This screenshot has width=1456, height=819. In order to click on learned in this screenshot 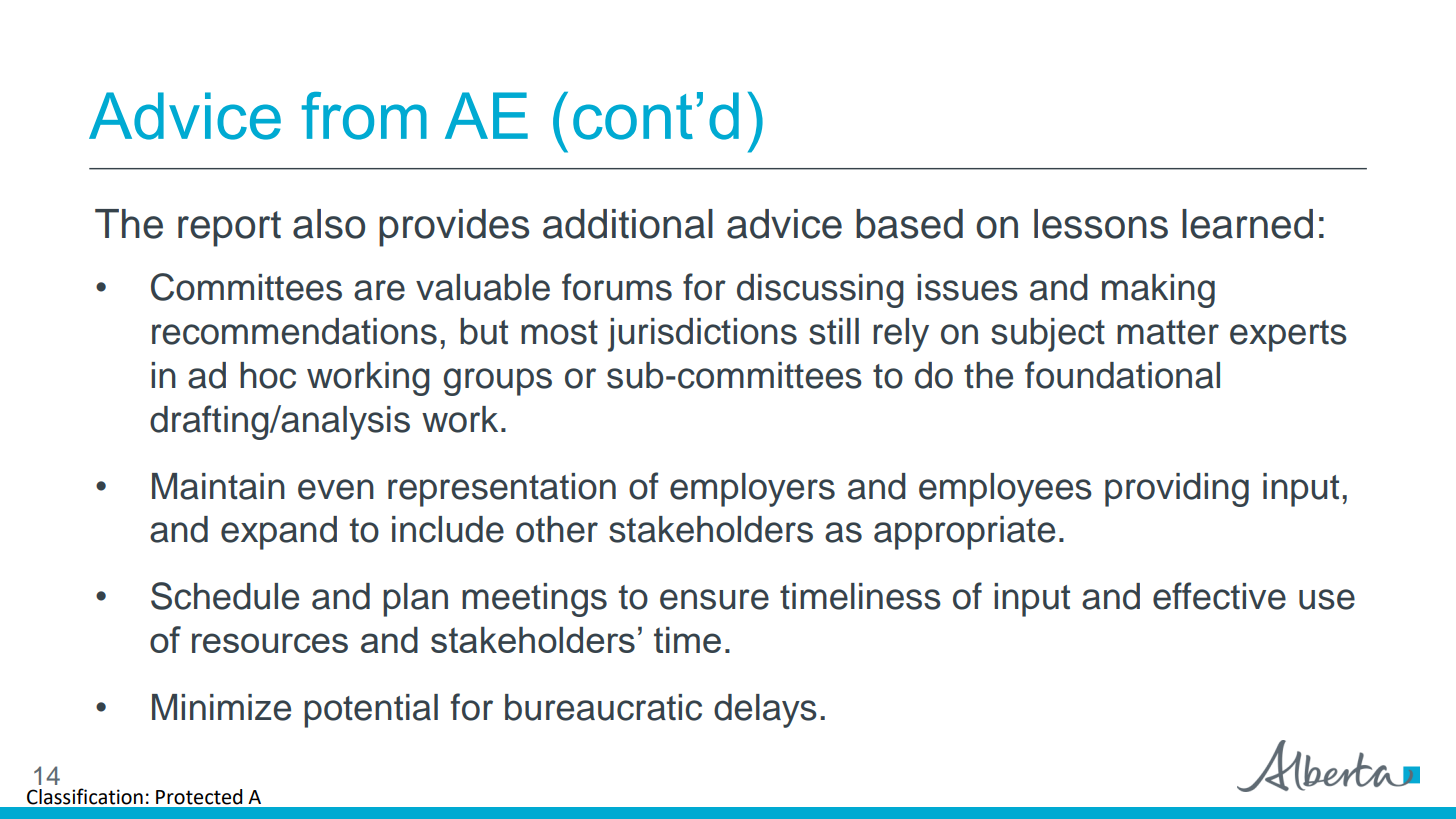, I will do `click(1247, 224)`.
